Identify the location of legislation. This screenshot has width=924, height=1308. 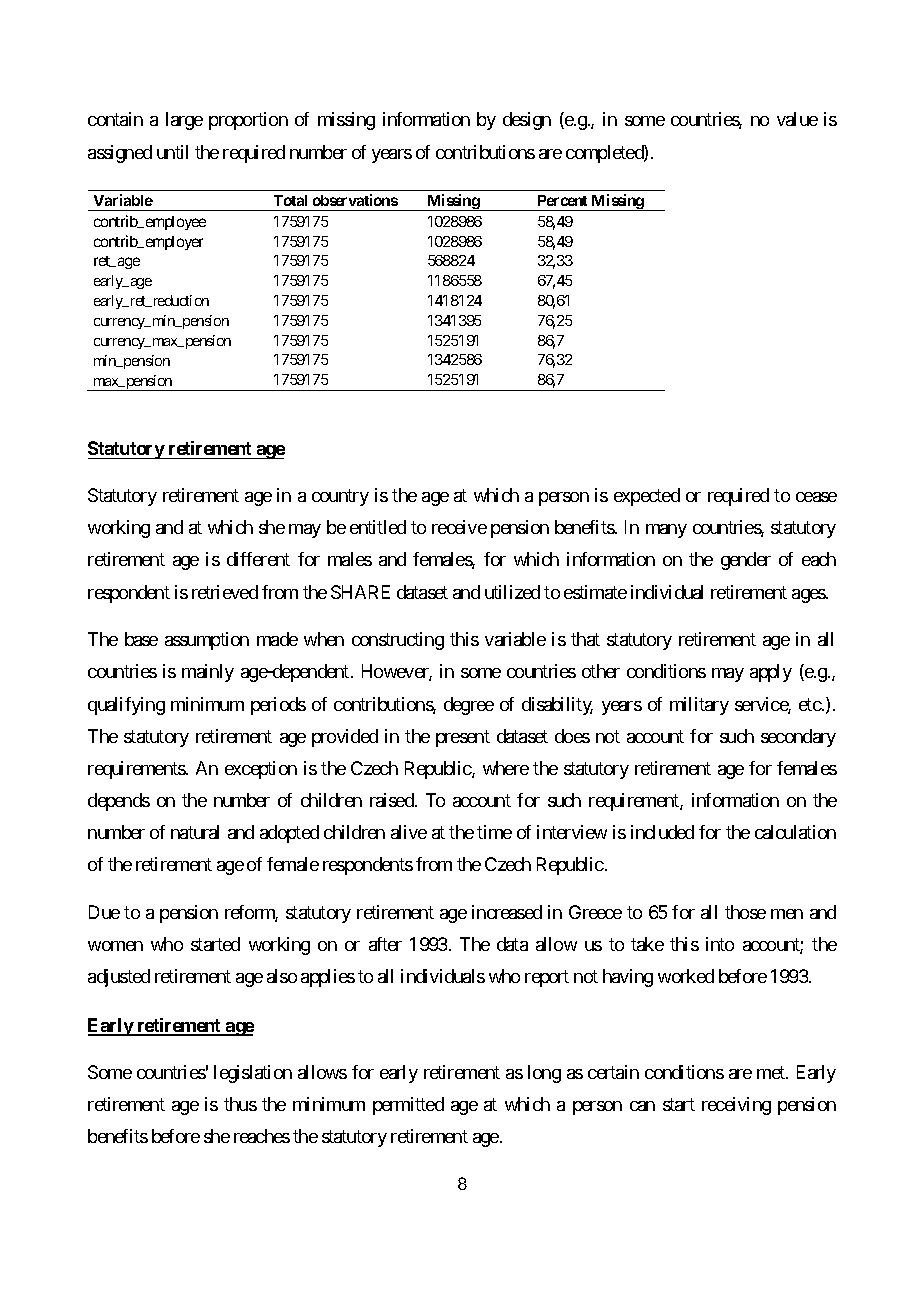
(253, 1074).
